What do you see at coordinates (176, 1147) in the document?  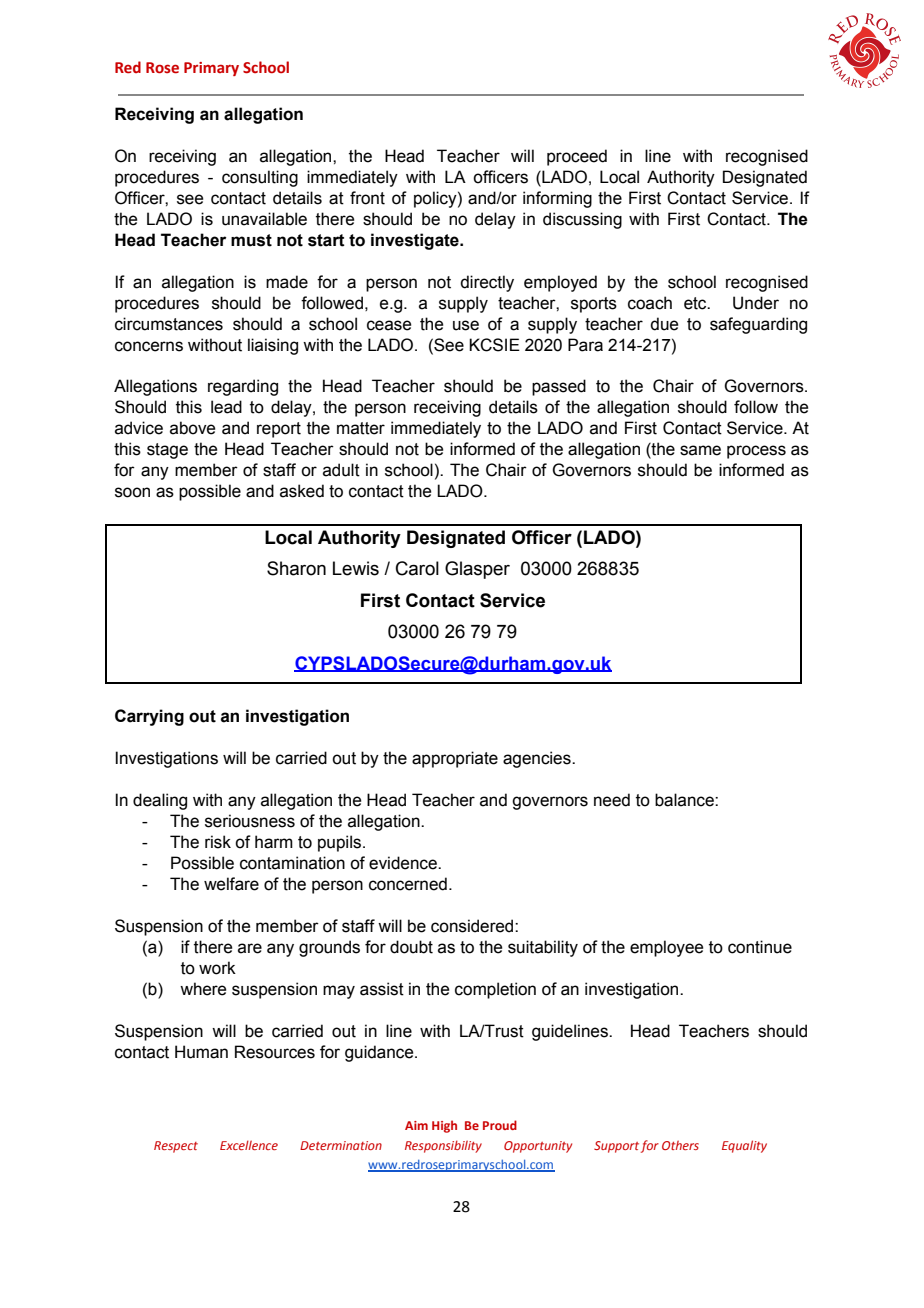 I see `Respect` at bounding box center [176, 1147].
